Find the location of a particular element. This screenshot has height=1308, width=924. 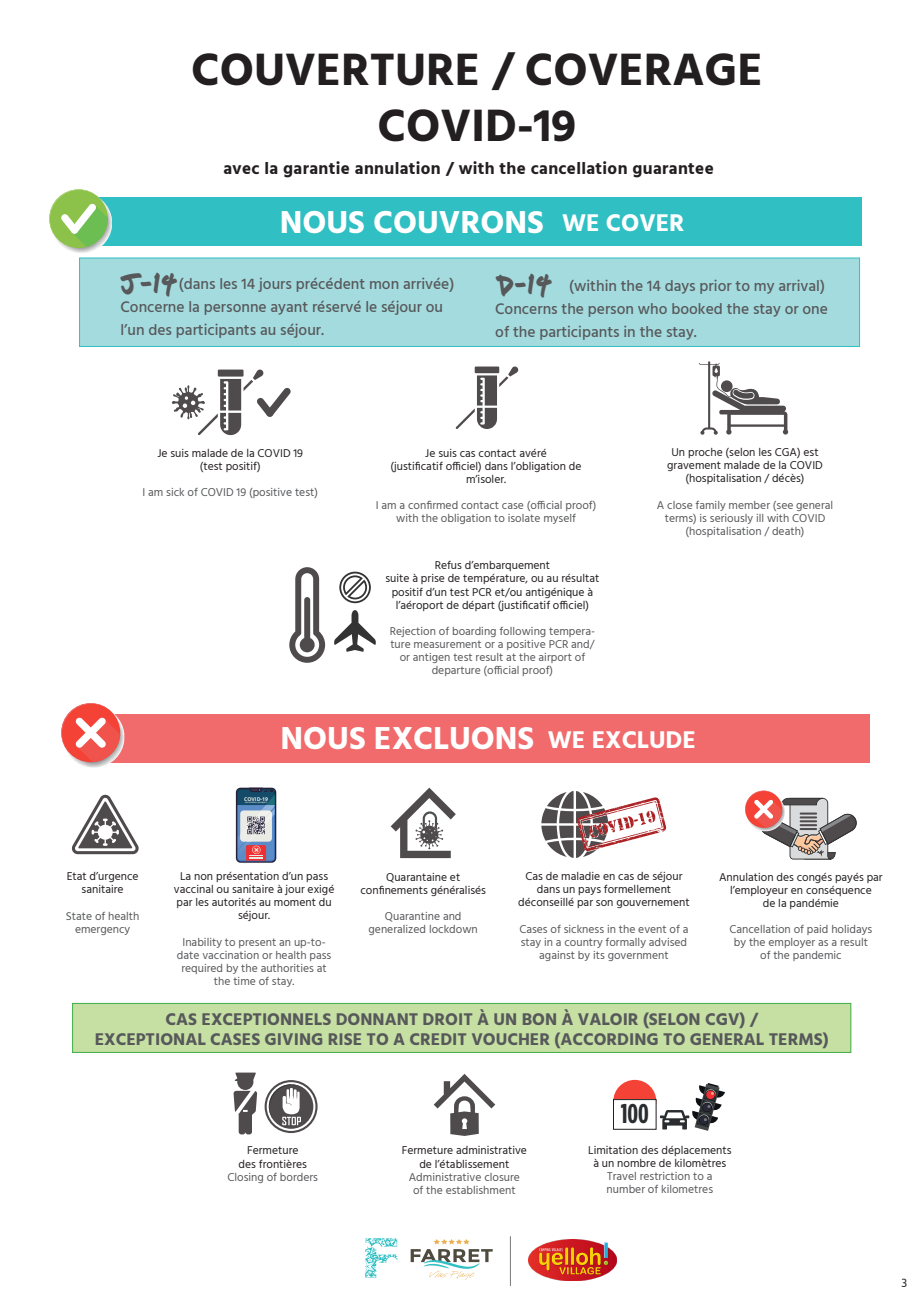

event is located at coordinates (652, 929).
